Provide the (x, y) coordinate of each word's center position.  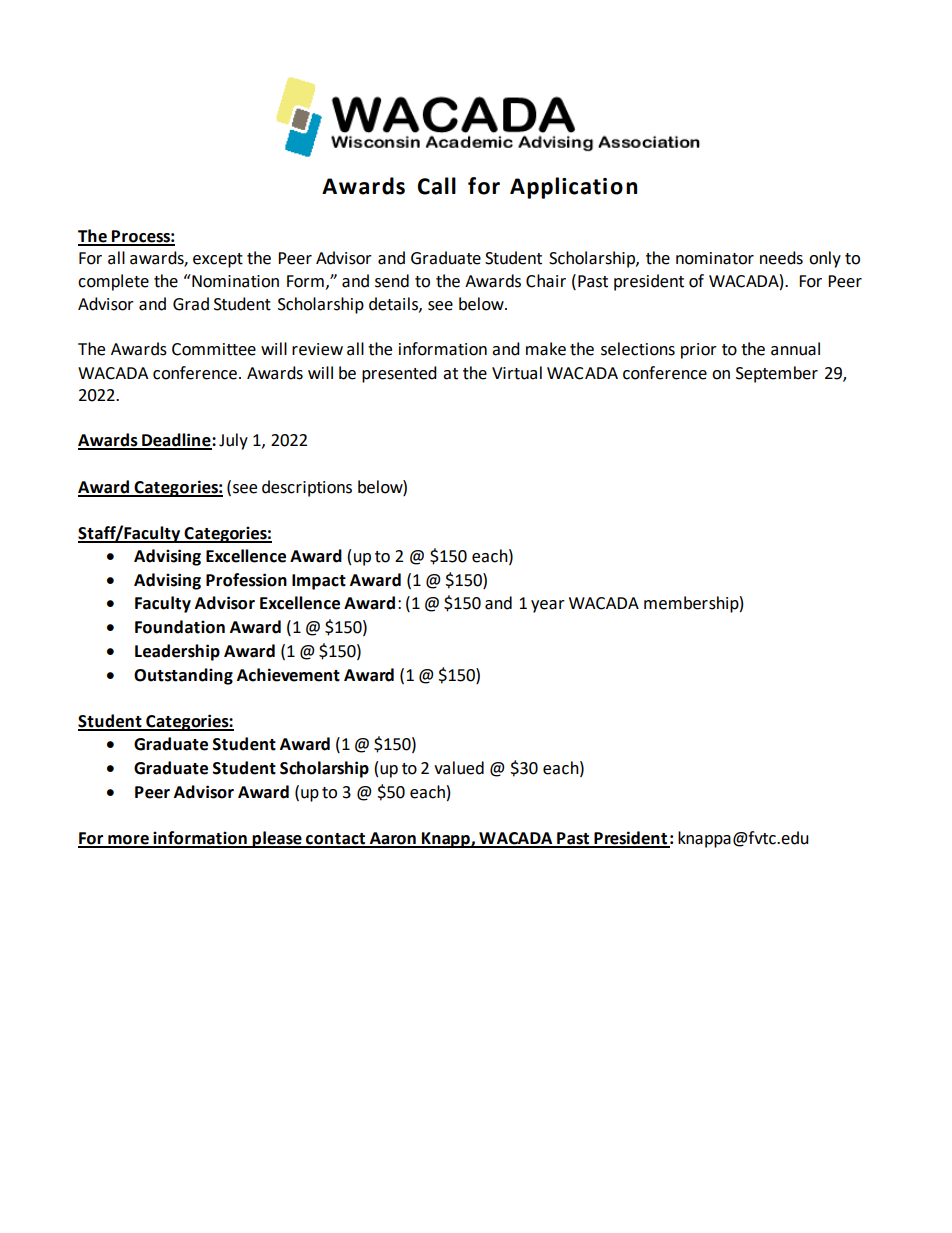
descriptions (307, 488)
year (548, 606)
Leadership (177, 652)
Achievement (288, 675)
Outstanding (183, 676)
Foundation (180, 627)
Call (437, 186)
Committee (214, 349)
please (277, 839)
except (218, 260)
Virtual (517, 373)
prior (699, 351)
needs (781, 258)
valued (459, 768)
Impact (319, 582)
